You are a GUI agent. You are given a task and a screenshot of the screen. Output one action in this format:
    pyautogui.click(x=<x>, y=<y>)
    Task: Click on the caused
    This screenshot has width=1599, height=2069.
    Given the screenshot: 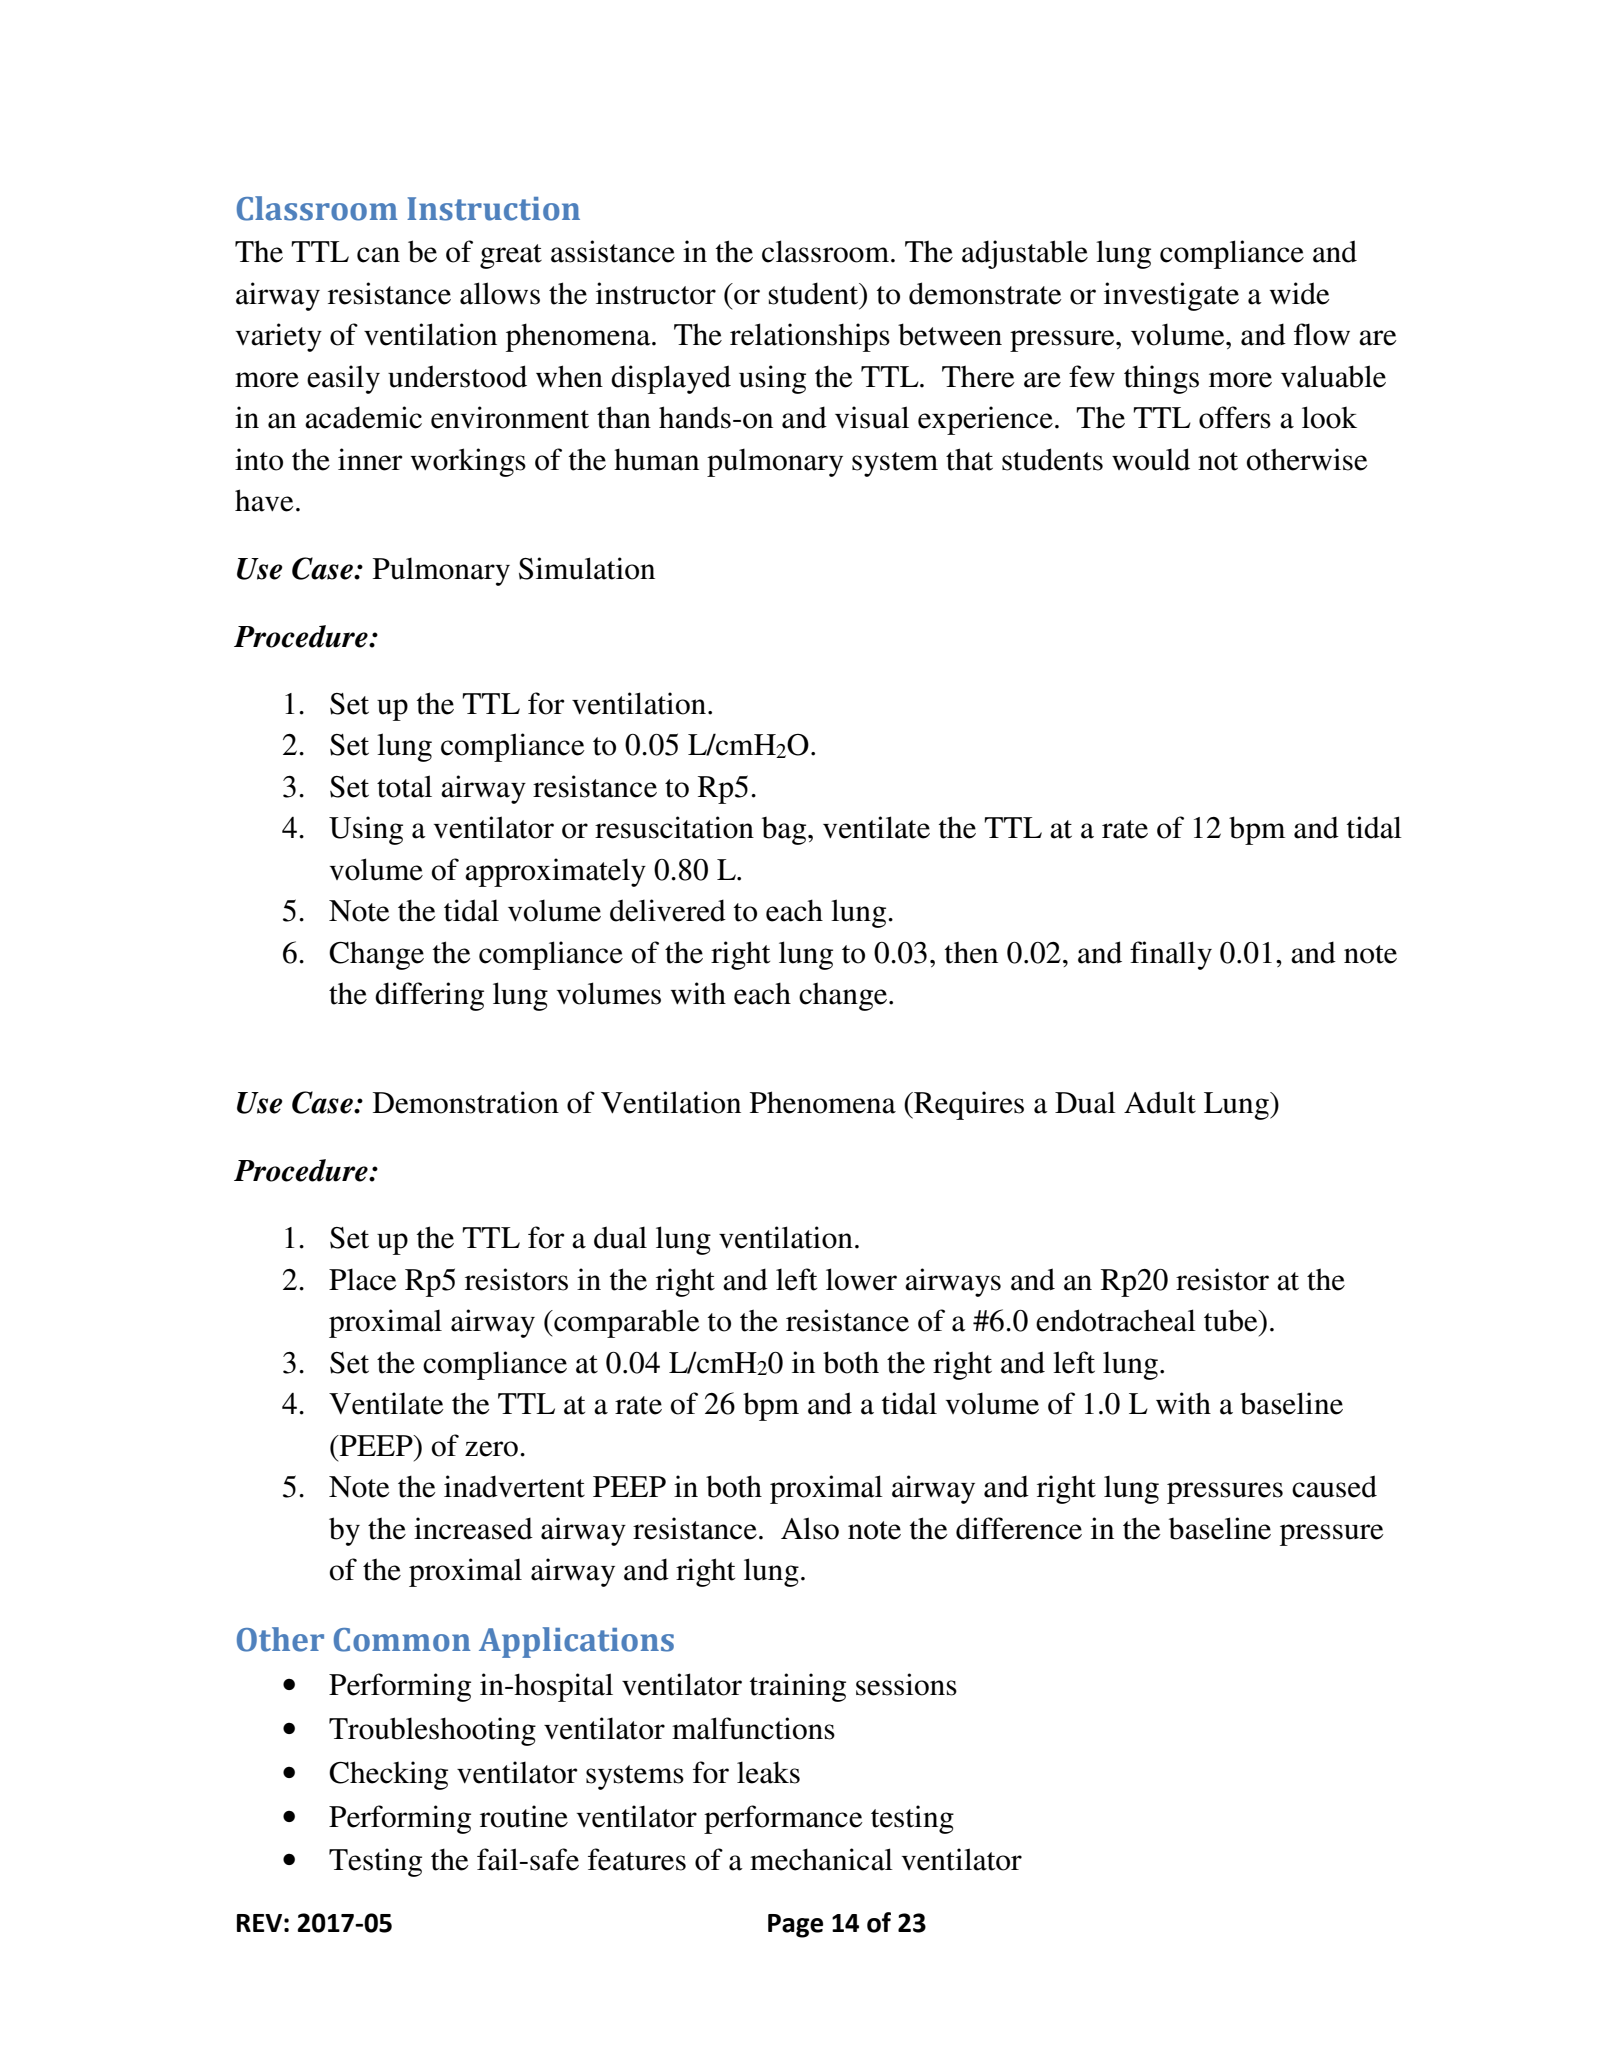 What is the action you would take?
    pyautogui.click(x=1334, y=1486)
